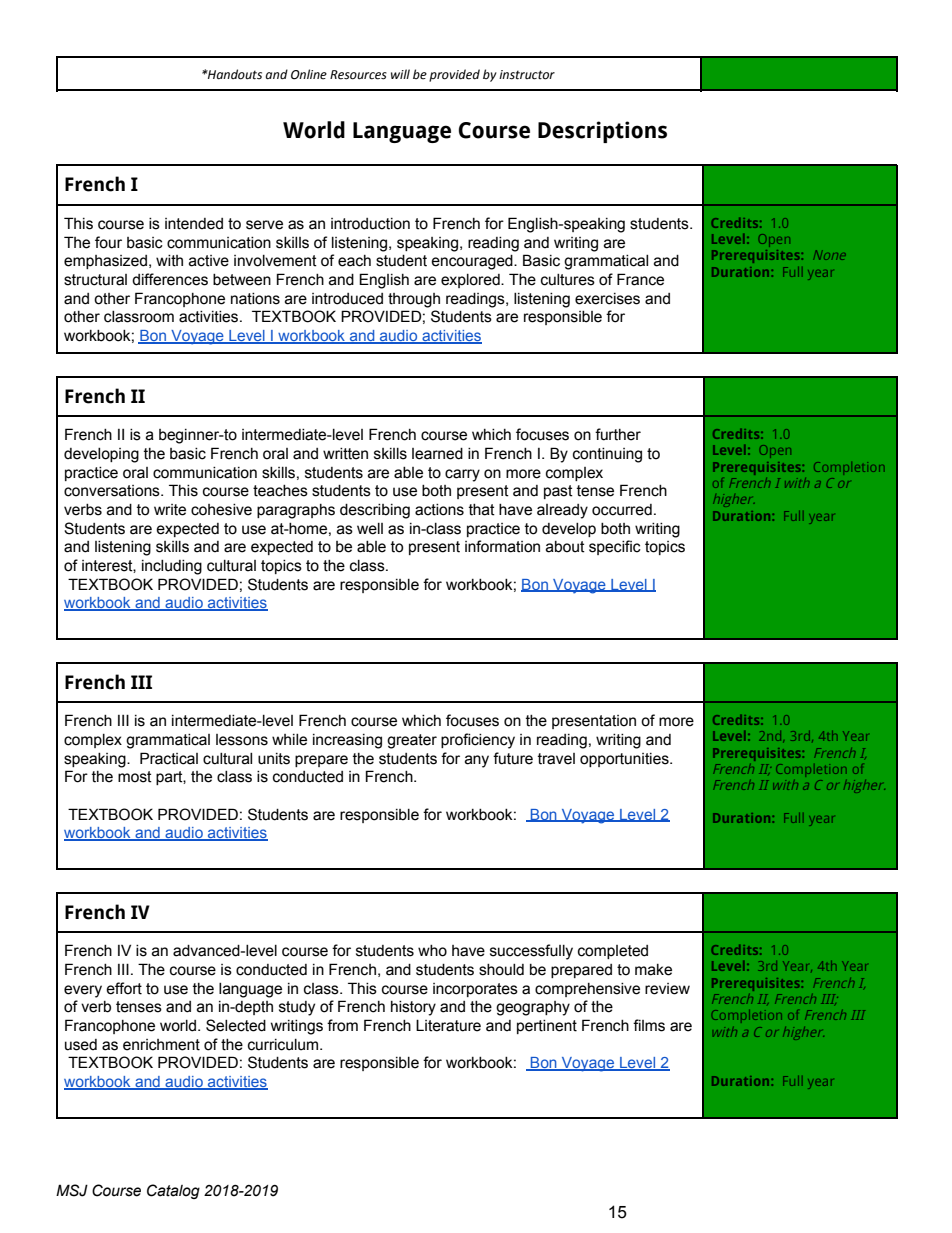 This image has width=952, height=1233. I want to click on Descriptions, so click(602, 132).
